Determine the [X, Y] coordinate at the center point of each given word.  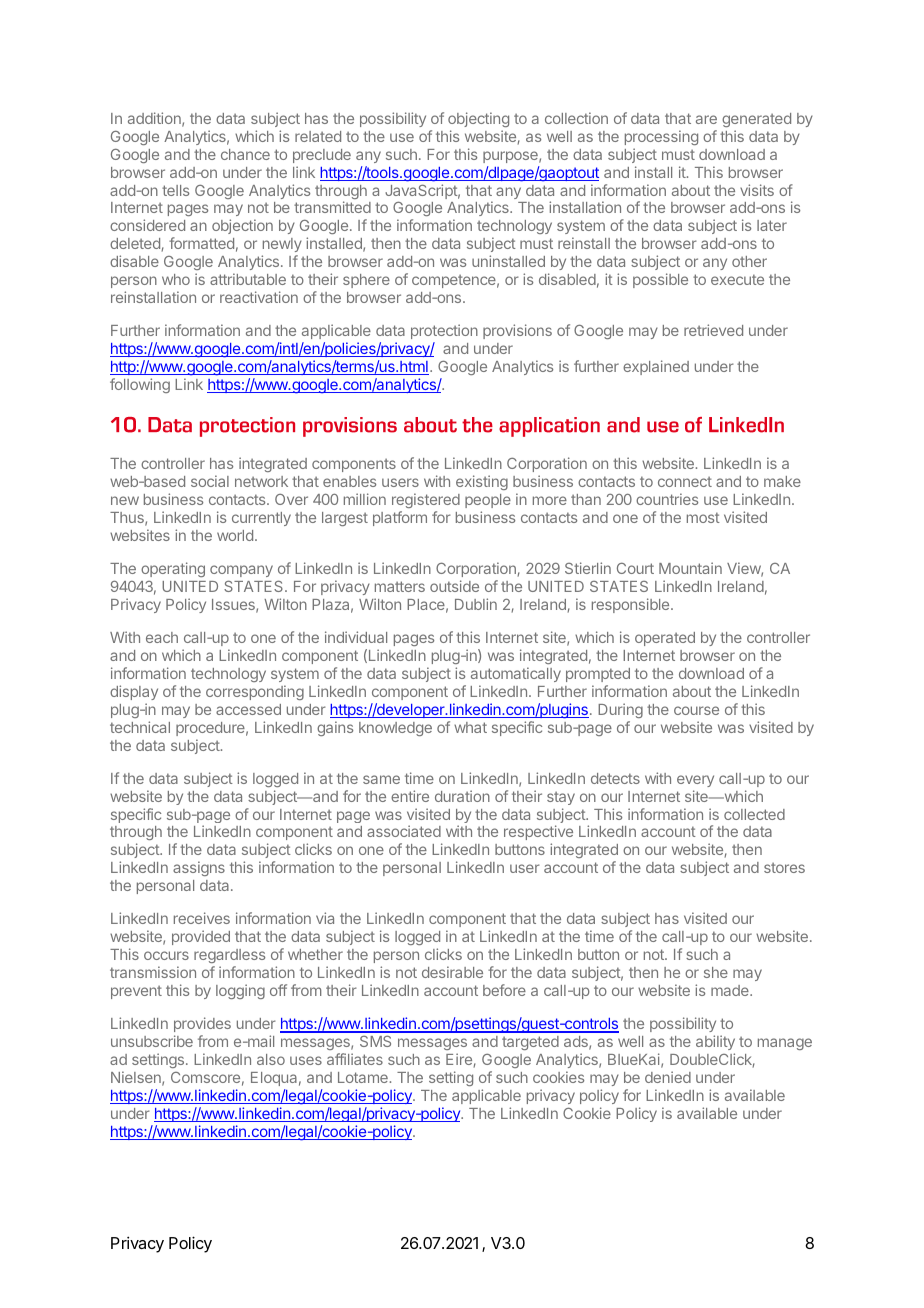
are [706, 119]
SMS [375, 1041]
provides [202, 1024]
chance [245, 154]
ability [715, 1042]
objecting [478, 119]
